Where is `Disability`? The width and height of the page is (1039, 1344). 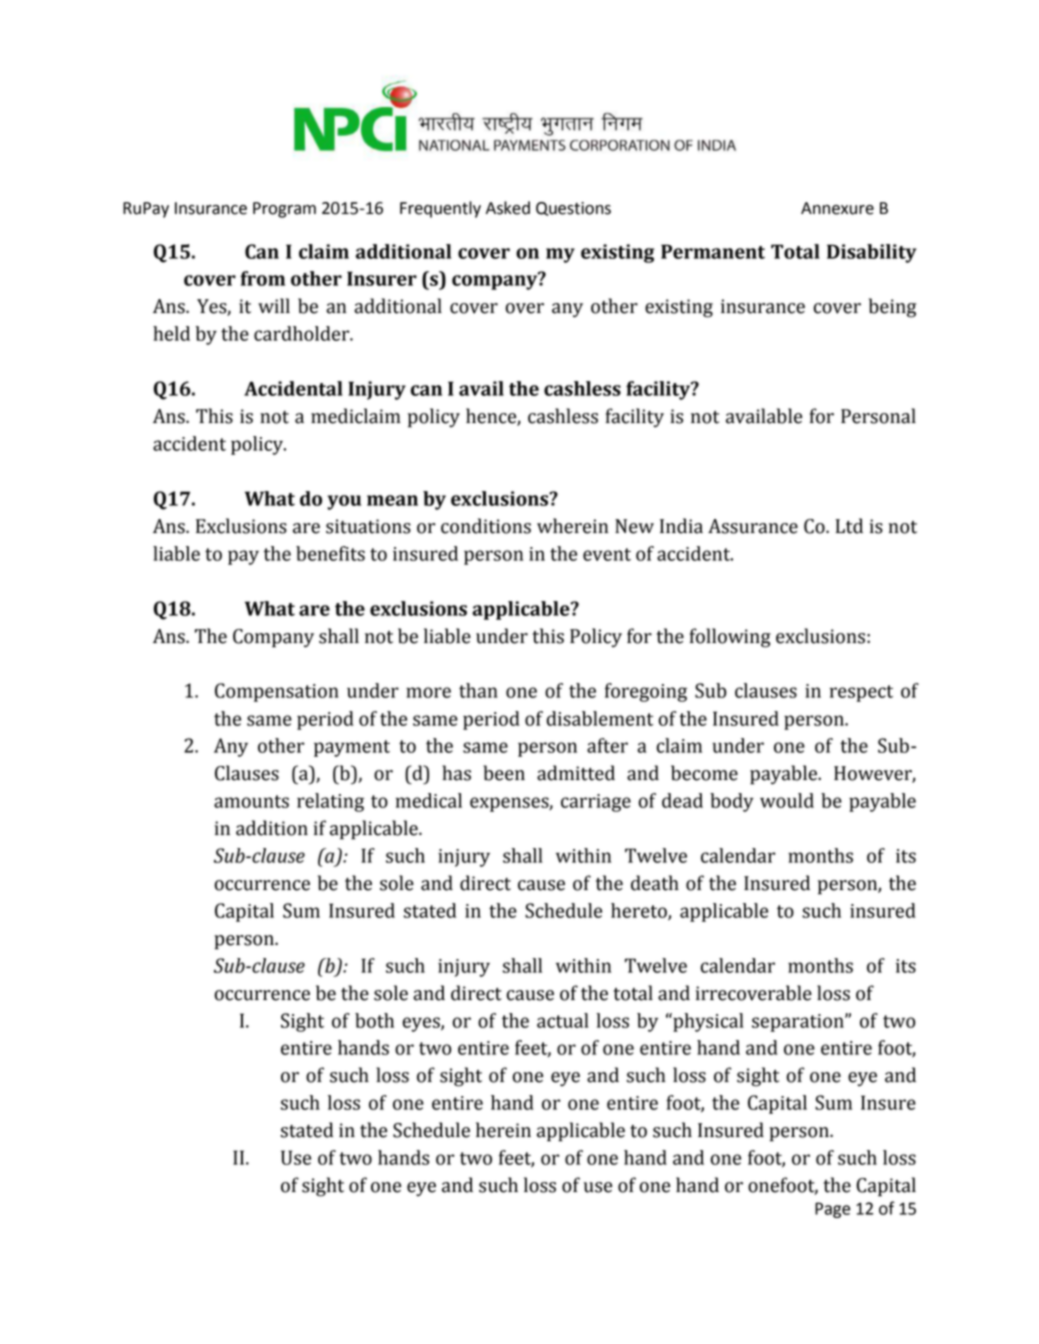 Disability is located at coordinates (871, 253).
